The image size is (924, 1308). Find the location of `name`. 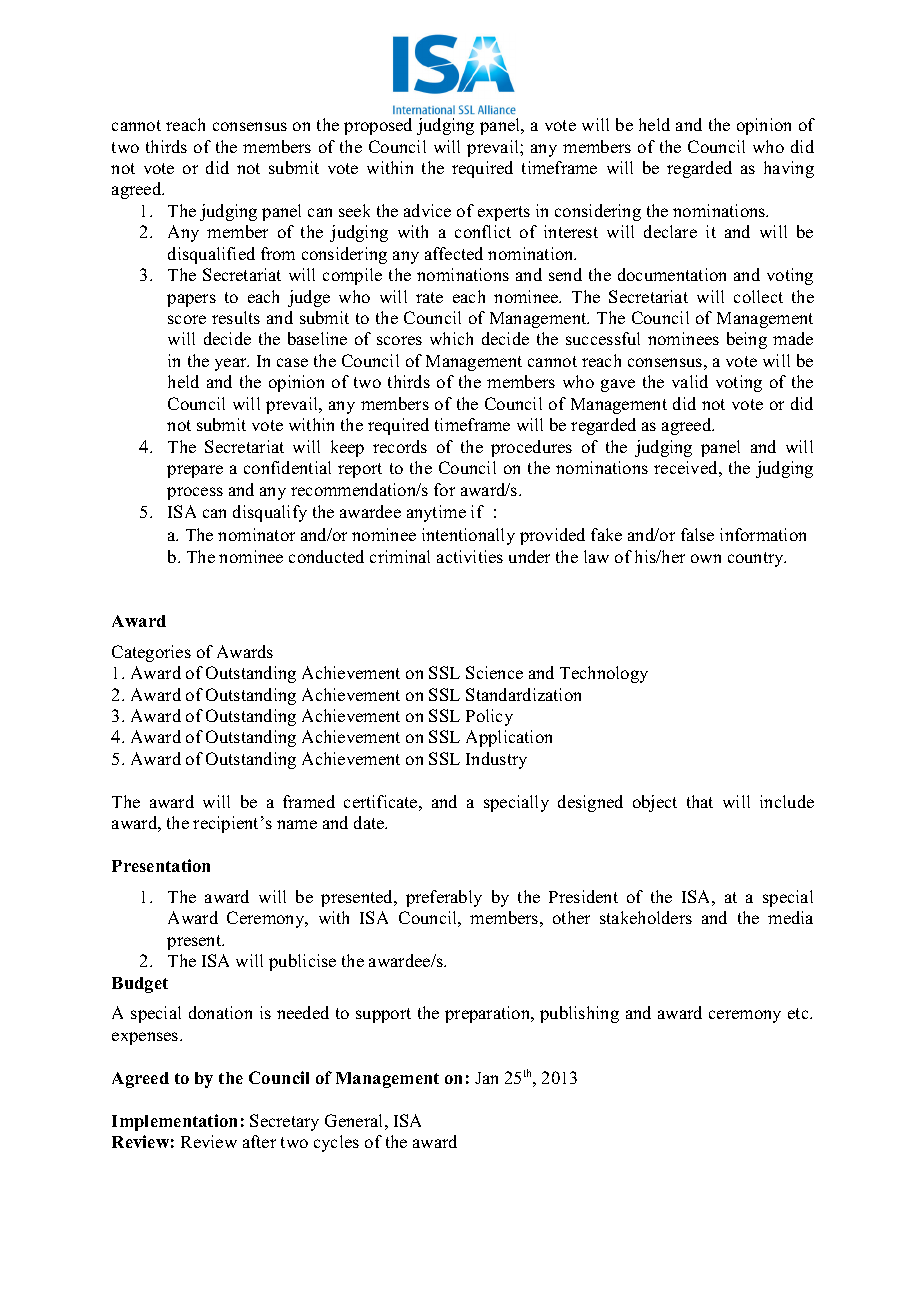

name is located at coordinates (297, 824).
